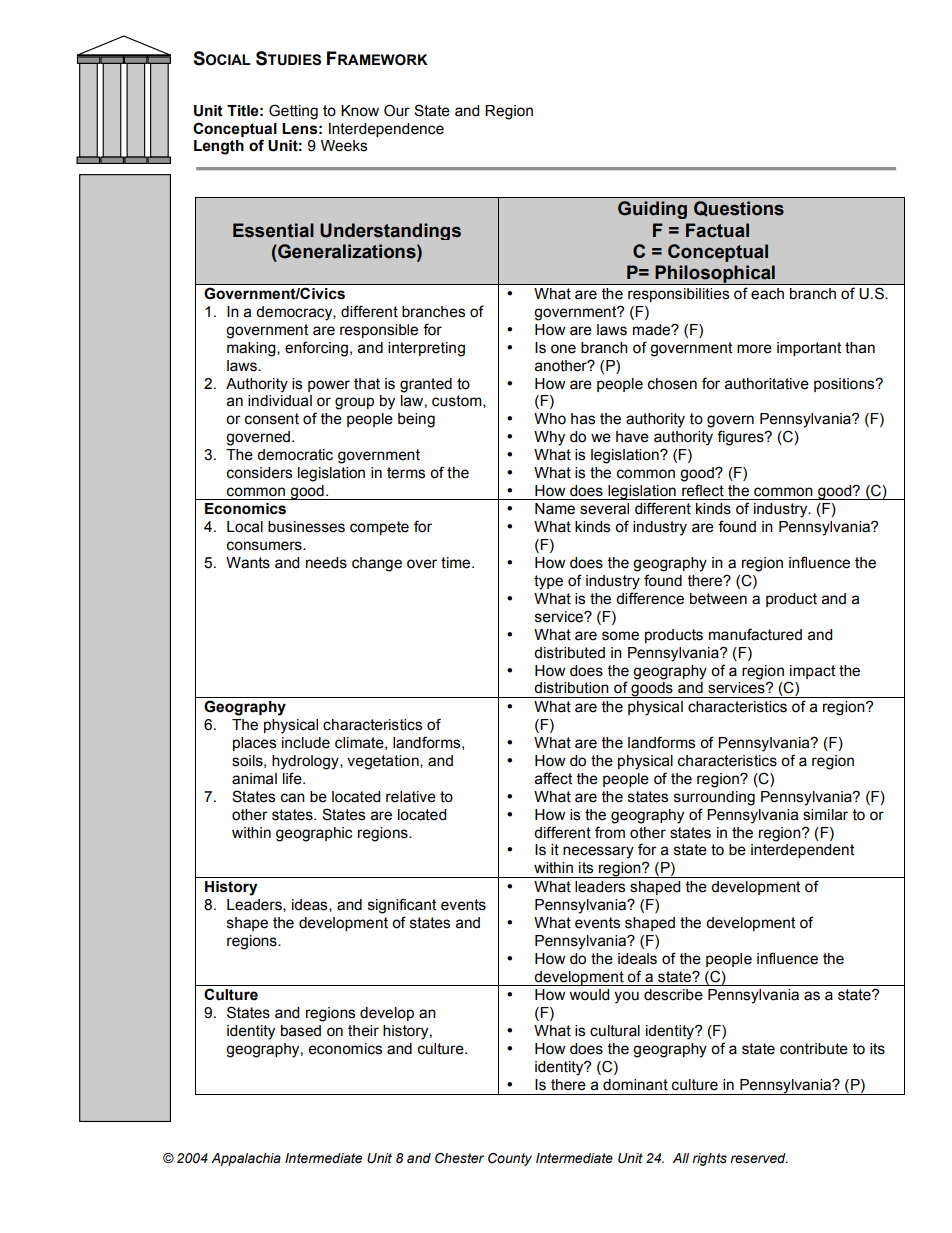 The image size is (952, 1233). Describe the element at coordinates (510, 1159) in the image. I see `County` at that location.
